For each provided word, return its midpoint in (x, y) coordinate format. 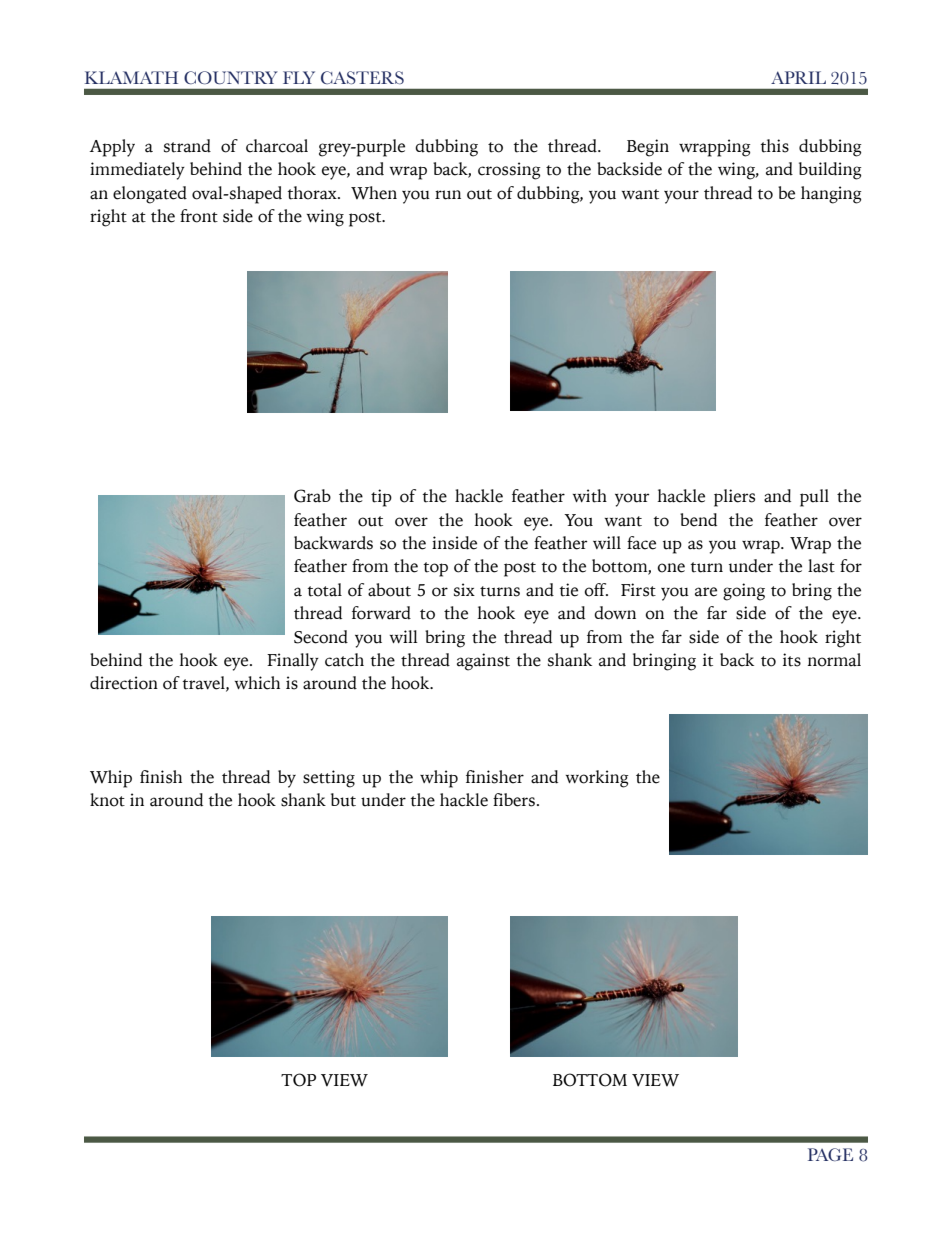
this (775, 146)
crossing (509, 171)
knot (107, 800)
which (257, 683)
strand (187, 146)
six (464, 590)
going (744, 592)
